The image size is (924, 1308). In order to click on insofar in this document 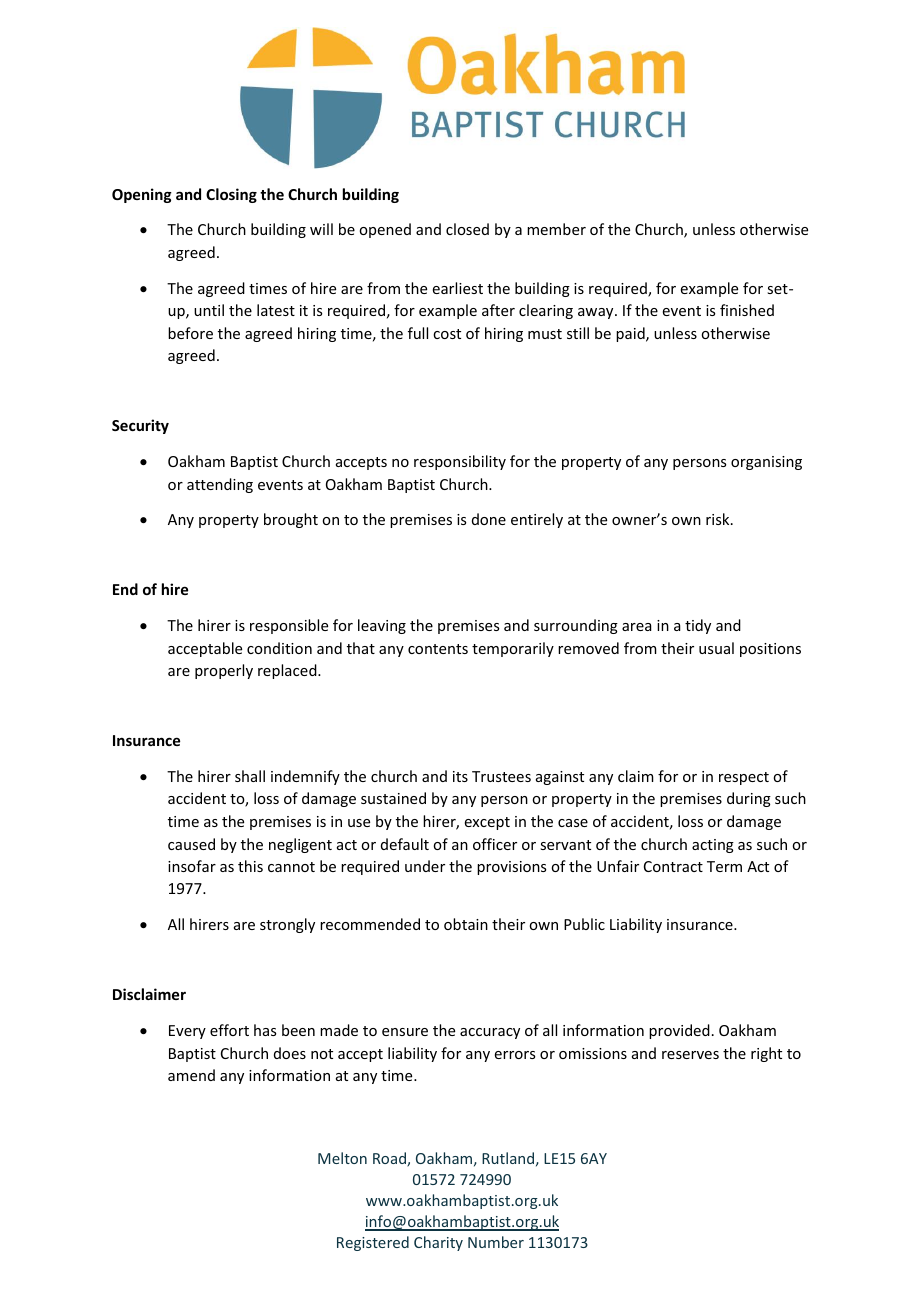, I will do `click(192, 866)`.
